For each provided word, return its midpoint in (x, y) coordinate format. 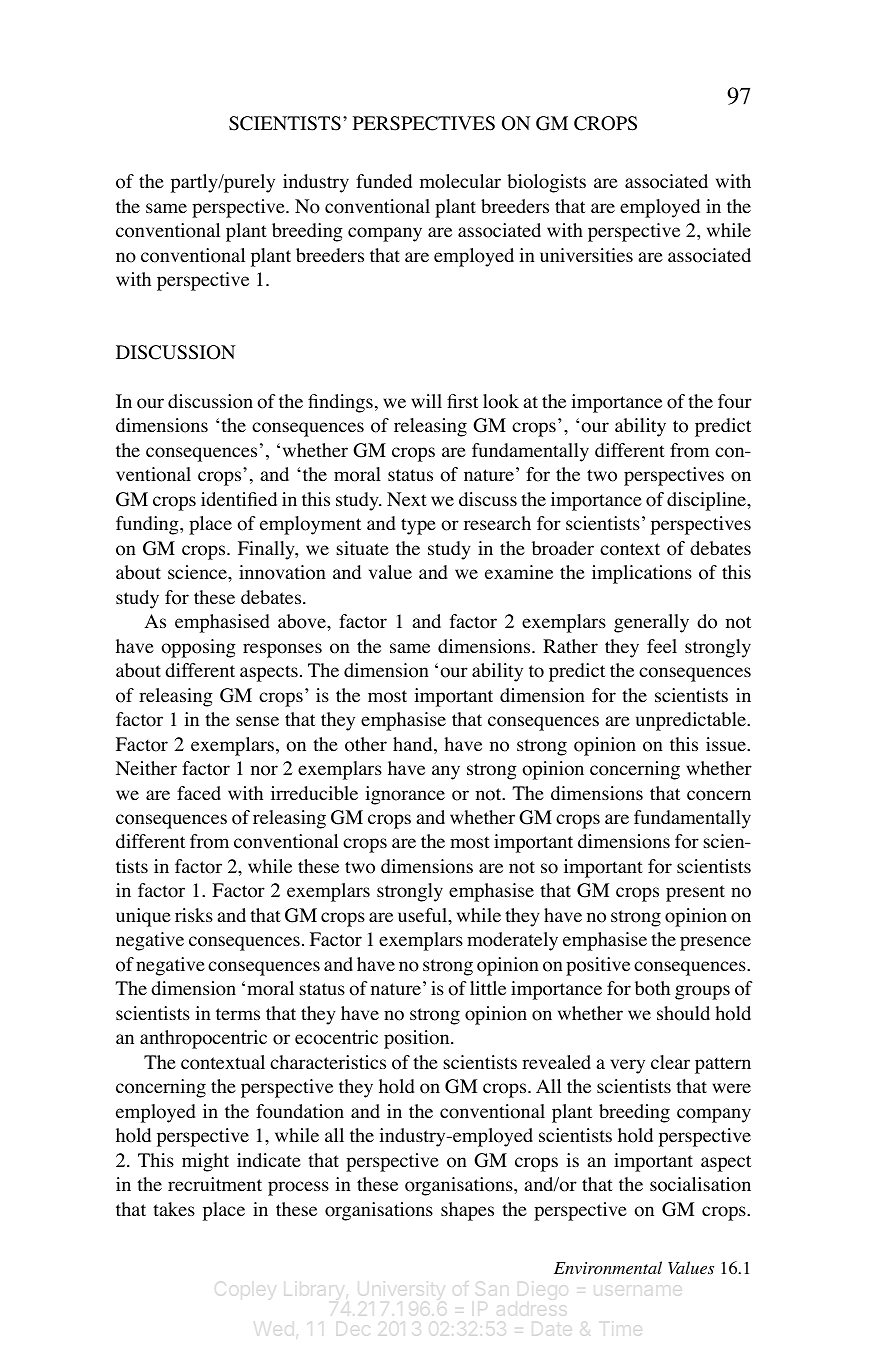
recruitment (215, 1184)
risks (194, 915)
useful (423, 915)
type (418, 526)
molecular (460, 181)
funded (384, 181)
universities (586, 255)
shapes (467, 1211)
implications (642, 574)
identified (239, 499)
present (695, 893)
